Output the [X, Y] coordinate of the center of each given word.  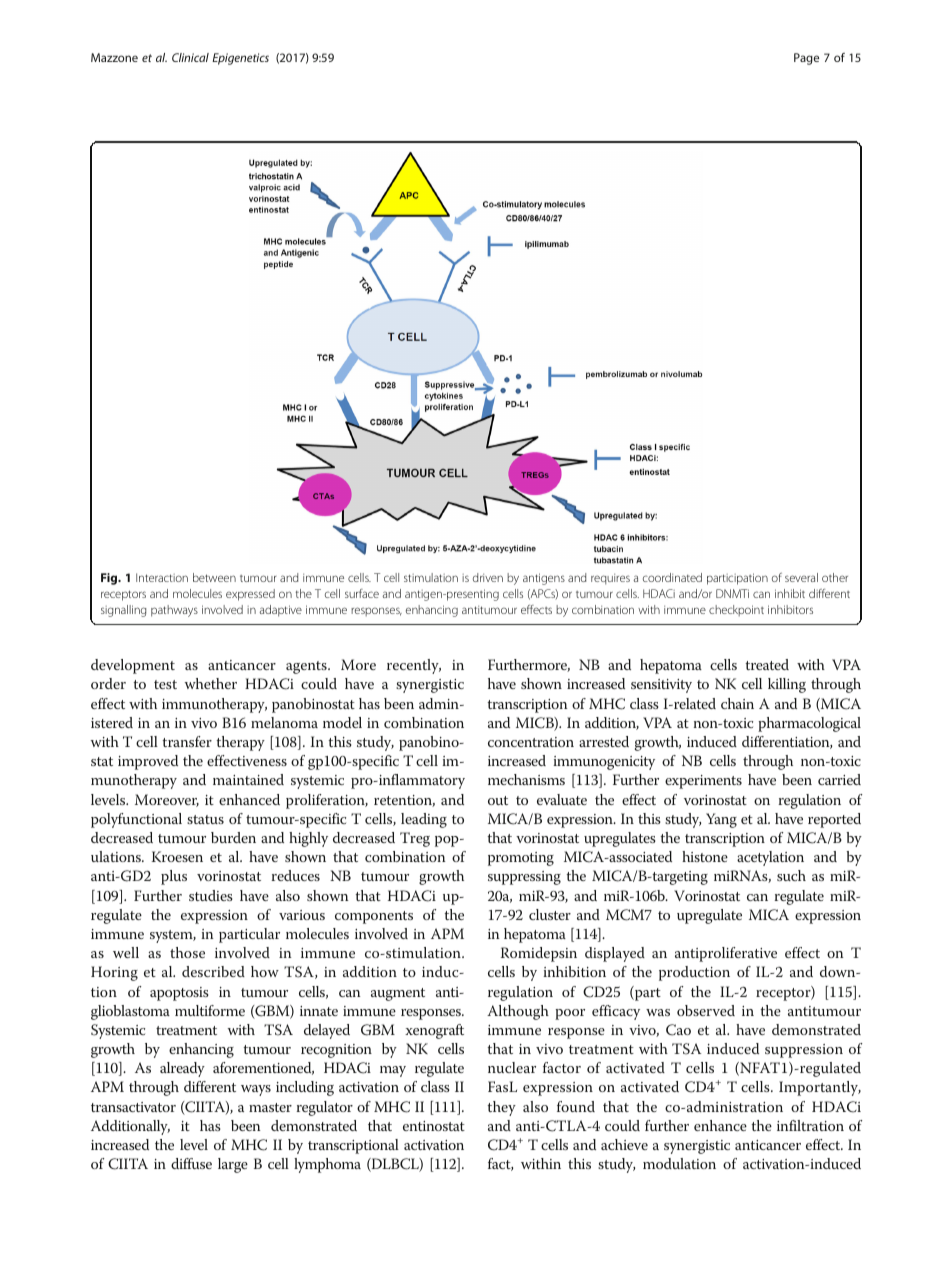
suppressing [524, 878]
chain [737, 703]
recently [414, 666]
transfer [187, 741]
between [214, 577]
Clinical [190, 57]
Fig [110, 579]
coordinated [672, 577]
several [801, 577]
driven [488, 577]
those [187, 952]
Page [806, 59]
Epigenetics [240, 59]
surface [362, 593]
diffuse [191, 1163]
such [791, 875]
